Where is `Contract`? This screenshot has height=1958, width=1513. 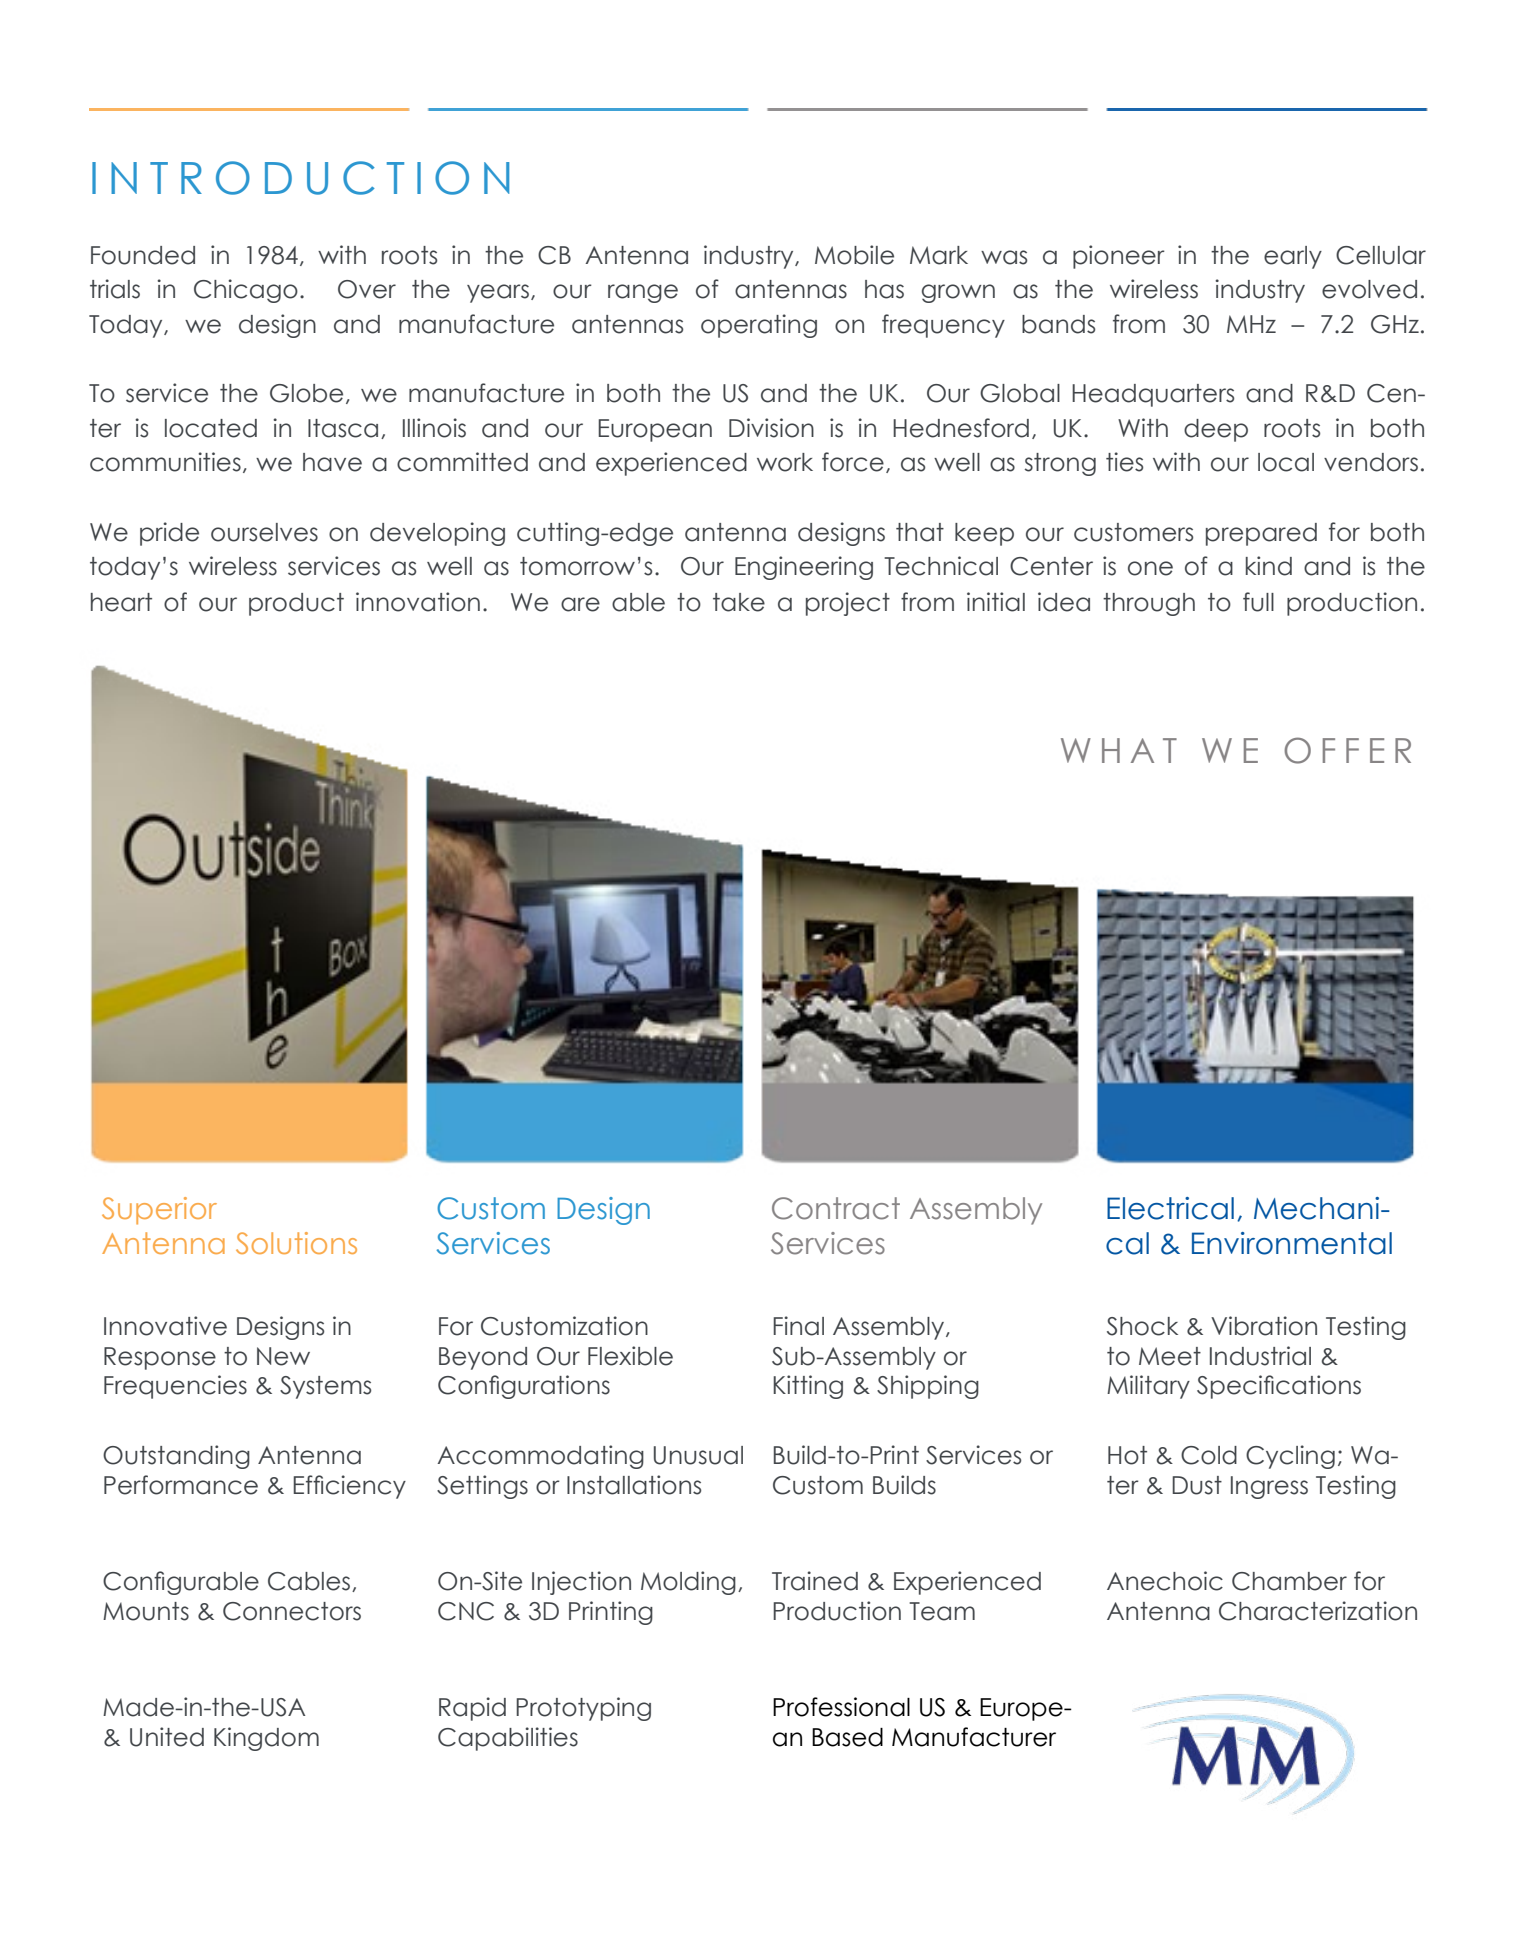
Contract is located at coordinates (836, 1208).
